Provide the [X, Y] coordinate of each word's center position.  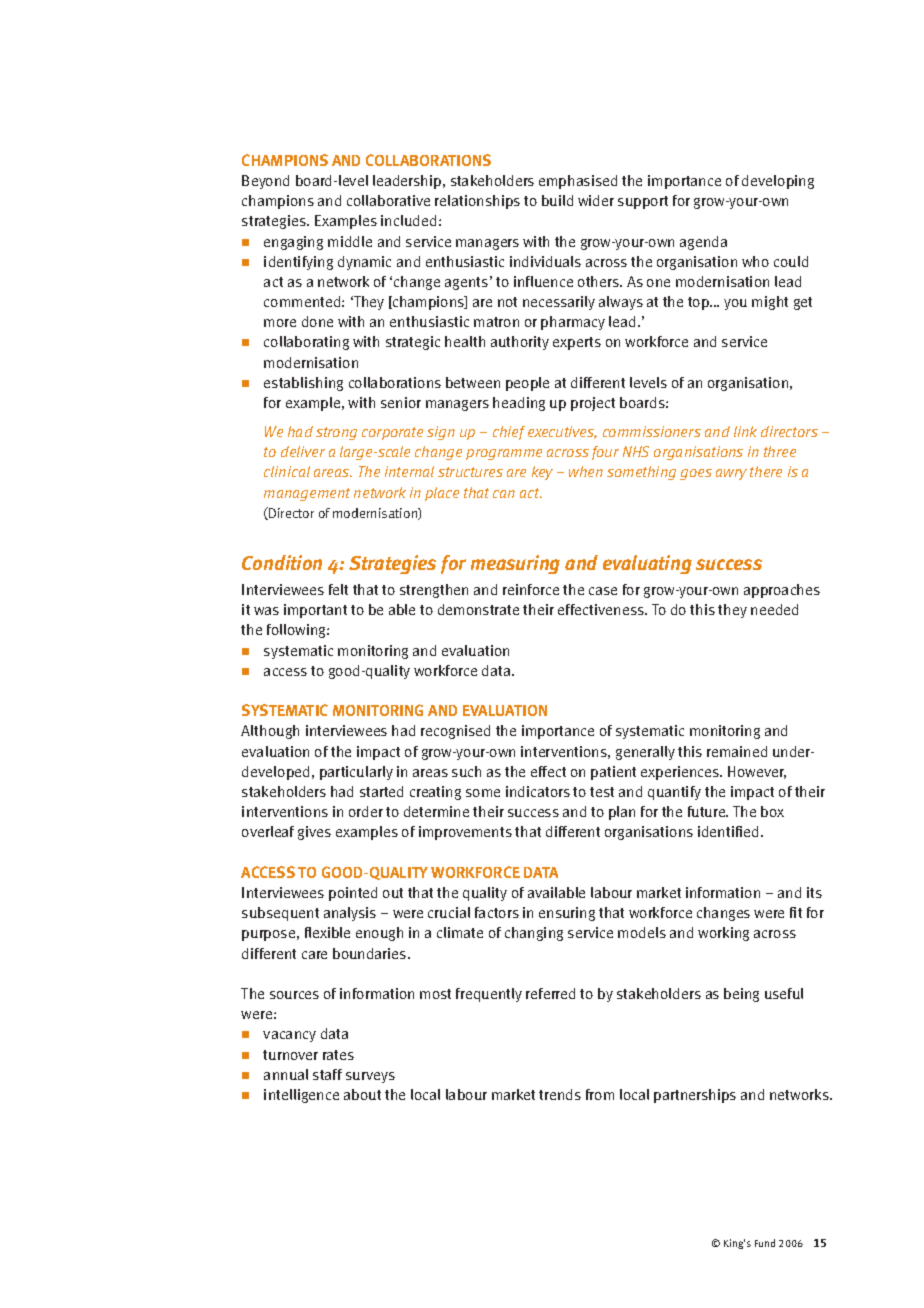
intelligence [301, 1096]
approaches [782, 591]
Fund [765, 1243]
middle [350, 241]
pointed [353, 894]
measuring [515, 564]
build [557, 200]
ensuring [567, 914]
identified [730, 831]
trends [560, 1094]
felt [338, 589]
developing [778, 182]
